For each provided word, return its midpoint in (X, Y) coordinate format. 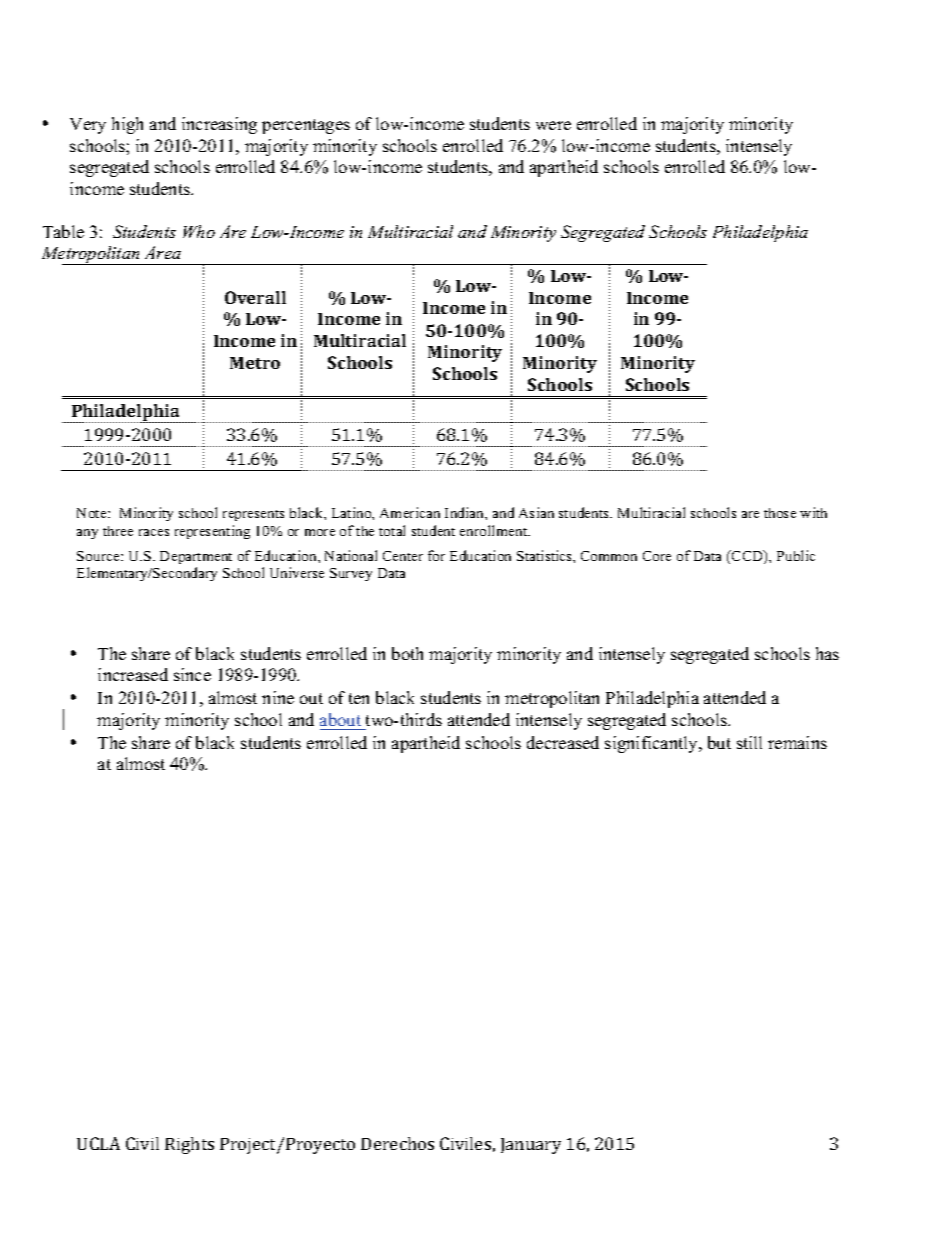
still (749, 742)
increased (133, 674)
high (127, 125)
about (340, 719)
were (553, 125)
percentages (306, 126)
